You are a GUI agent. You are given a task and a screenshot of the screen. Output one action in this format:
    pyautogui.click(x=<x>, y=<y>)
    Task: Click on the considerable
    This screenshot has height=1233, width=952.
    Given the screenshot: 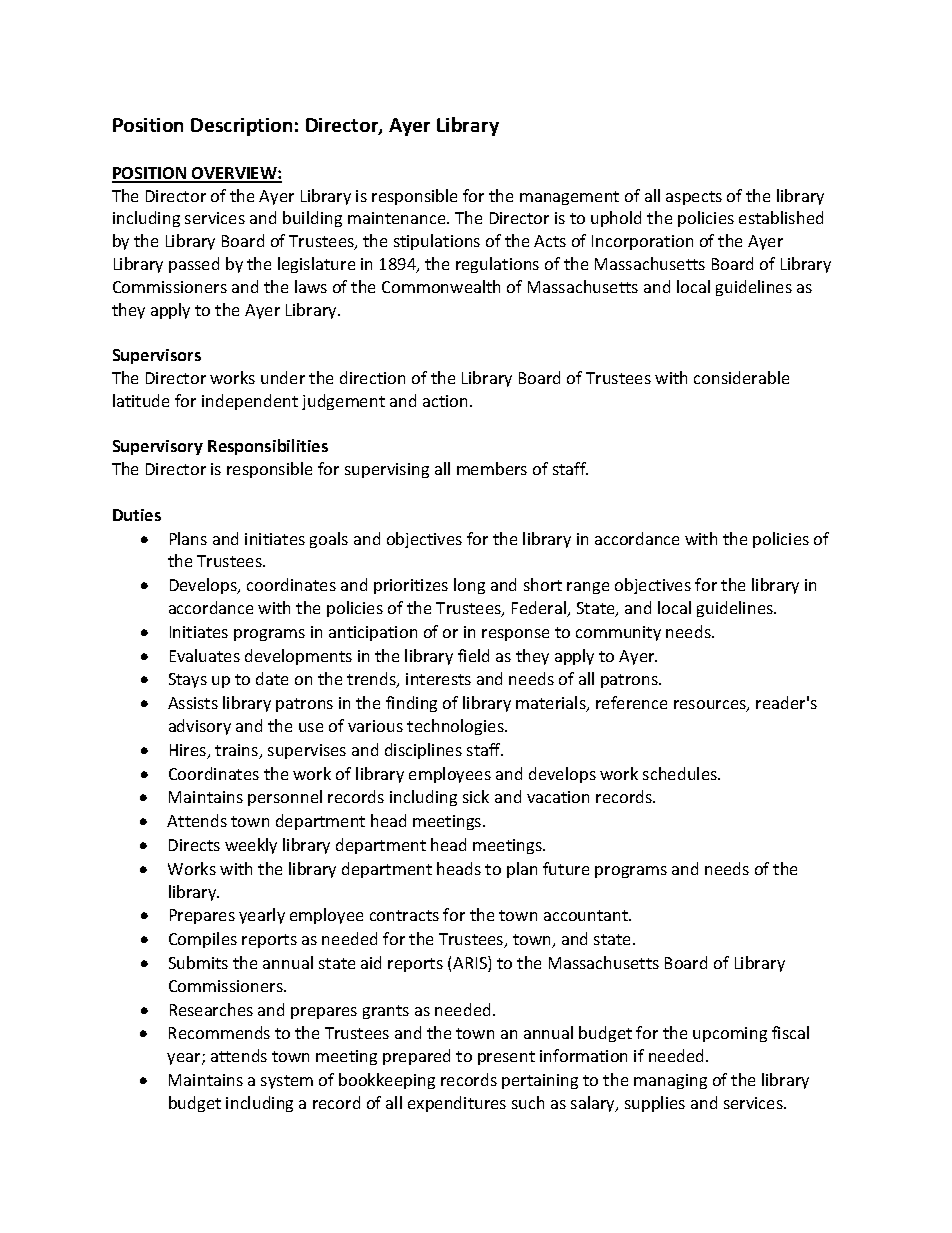 What is the action you would take?
    pyautogui.click(x=741, y=377)
